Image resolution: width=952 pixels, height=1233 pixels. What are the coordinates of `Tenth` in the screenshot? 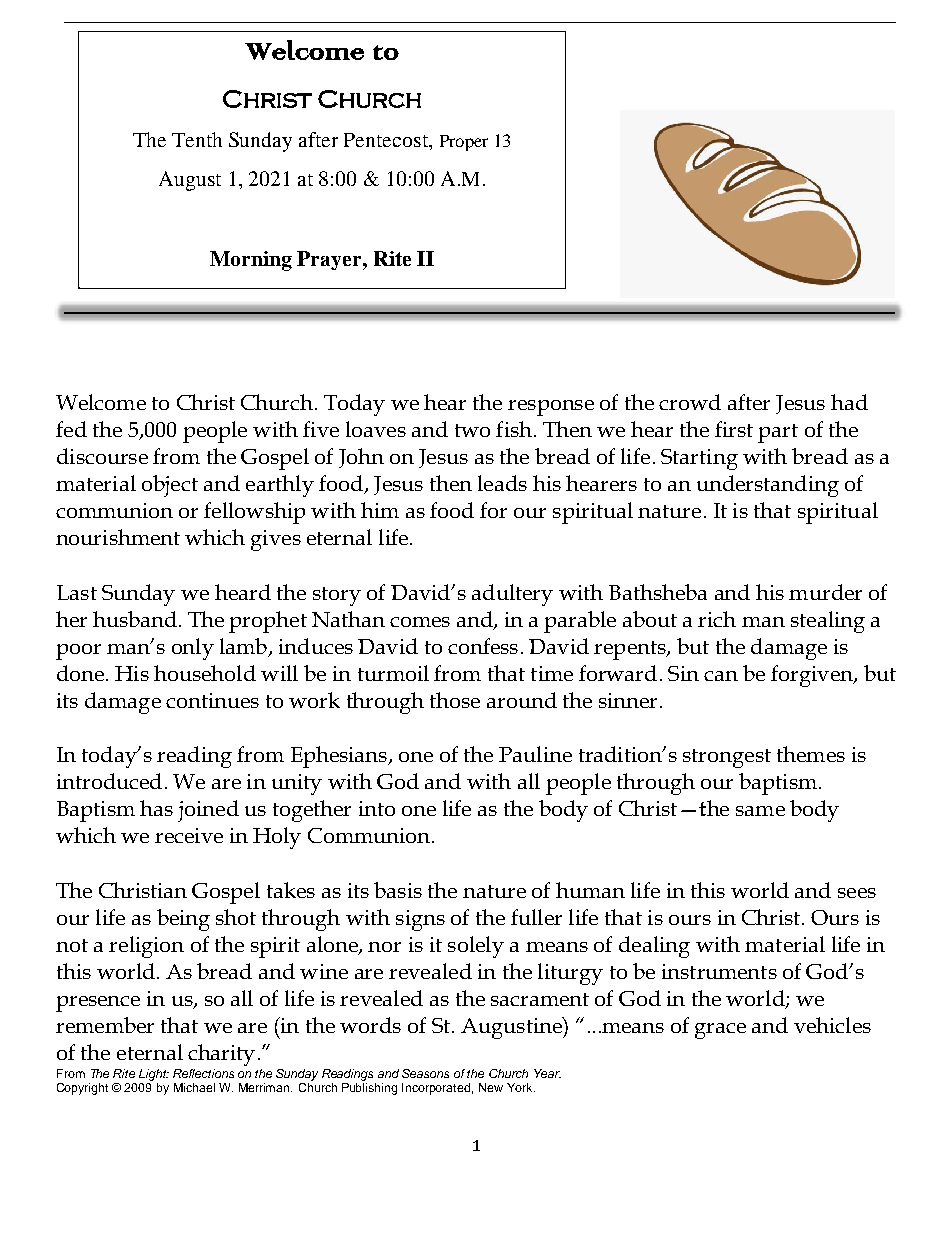 It's located at (197, 139).
